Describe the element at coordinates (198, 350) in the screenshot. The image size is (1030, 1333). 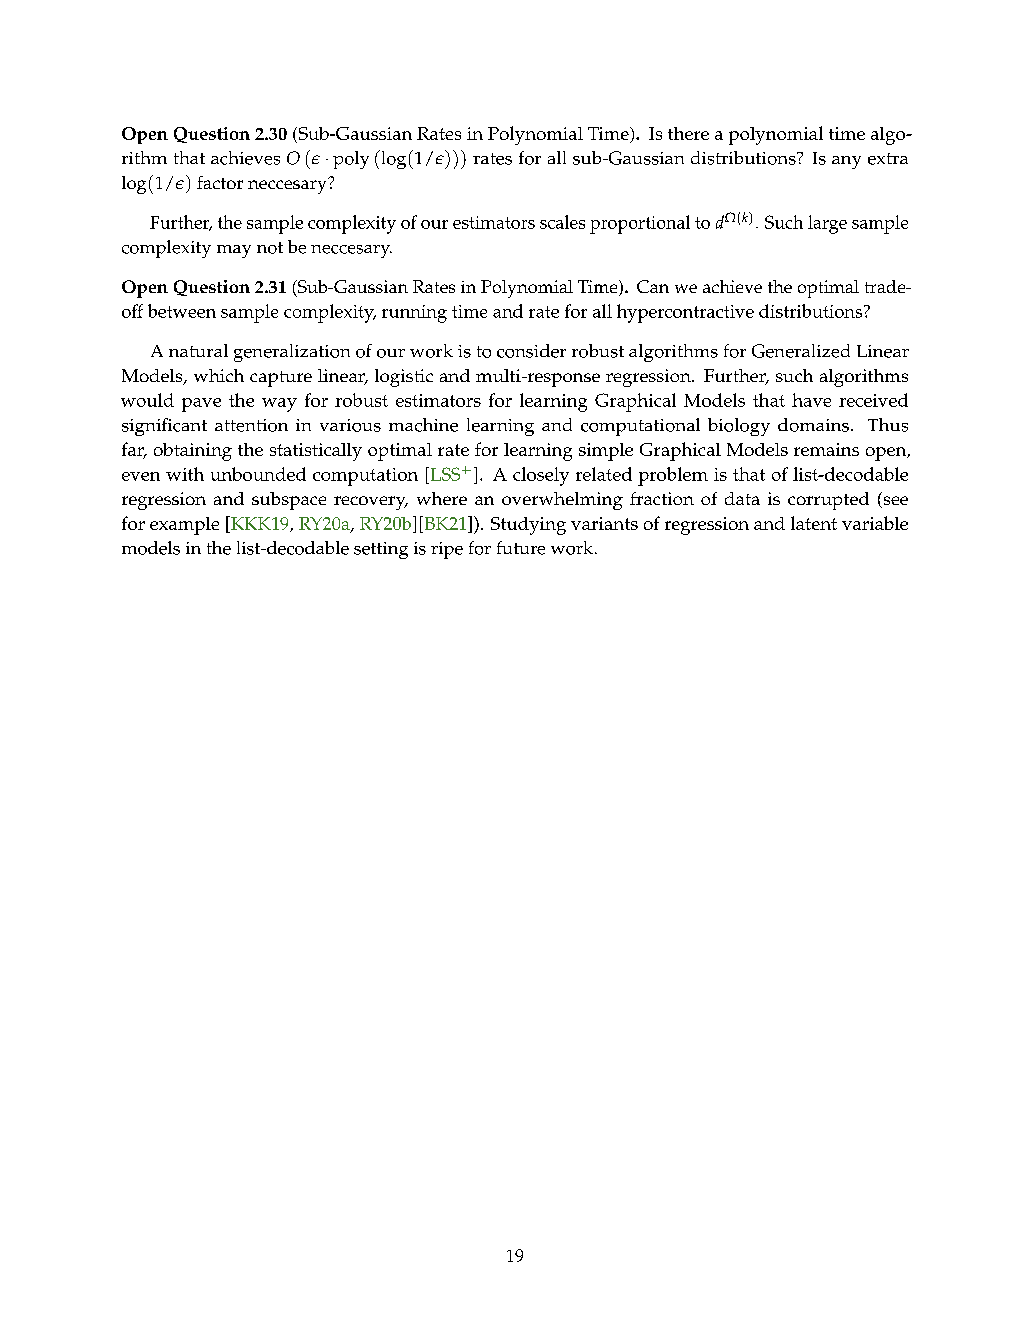
I see `natural` at that location.
